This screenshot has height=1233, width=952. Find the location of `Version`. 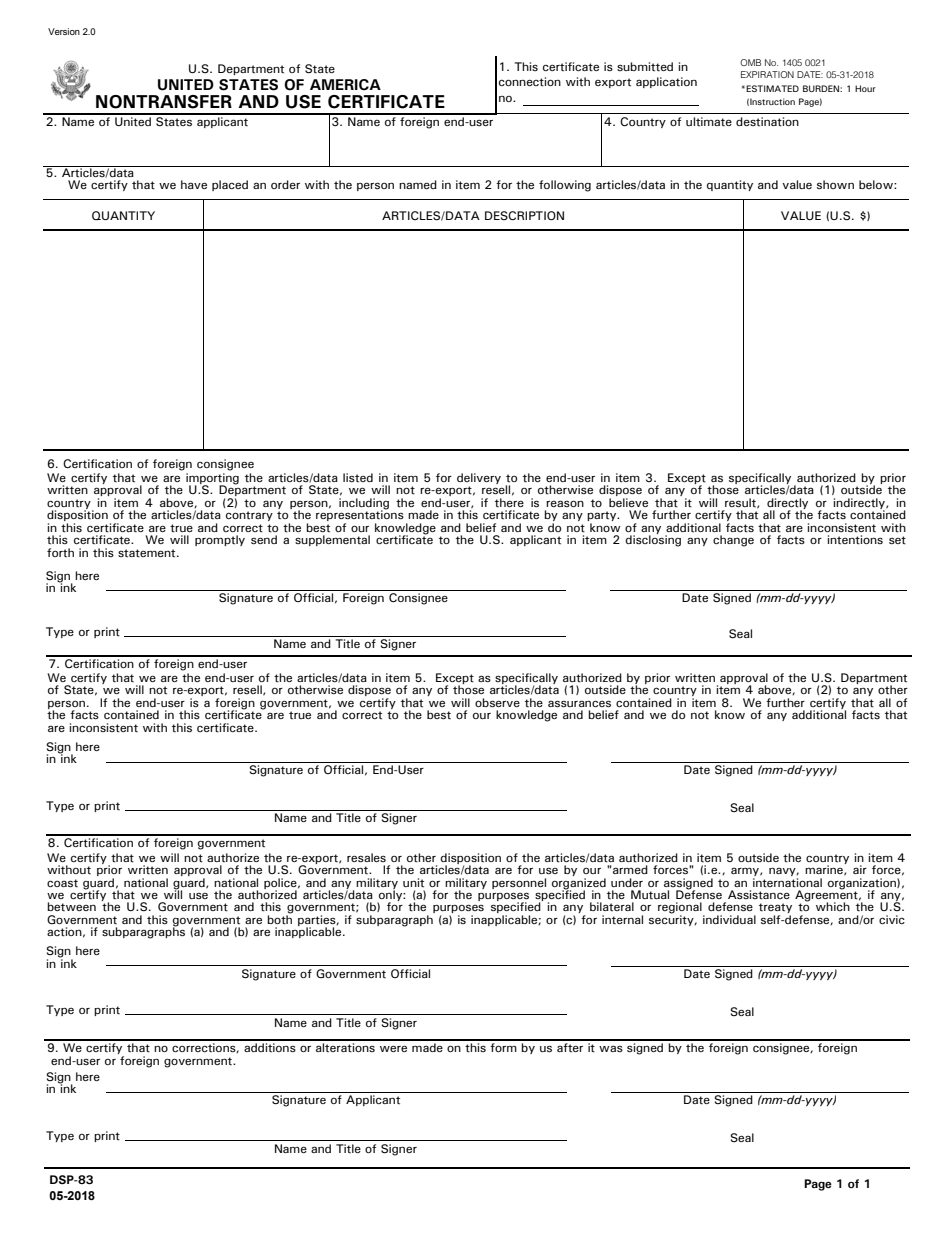

Version is located at coordinates (64, 31).
